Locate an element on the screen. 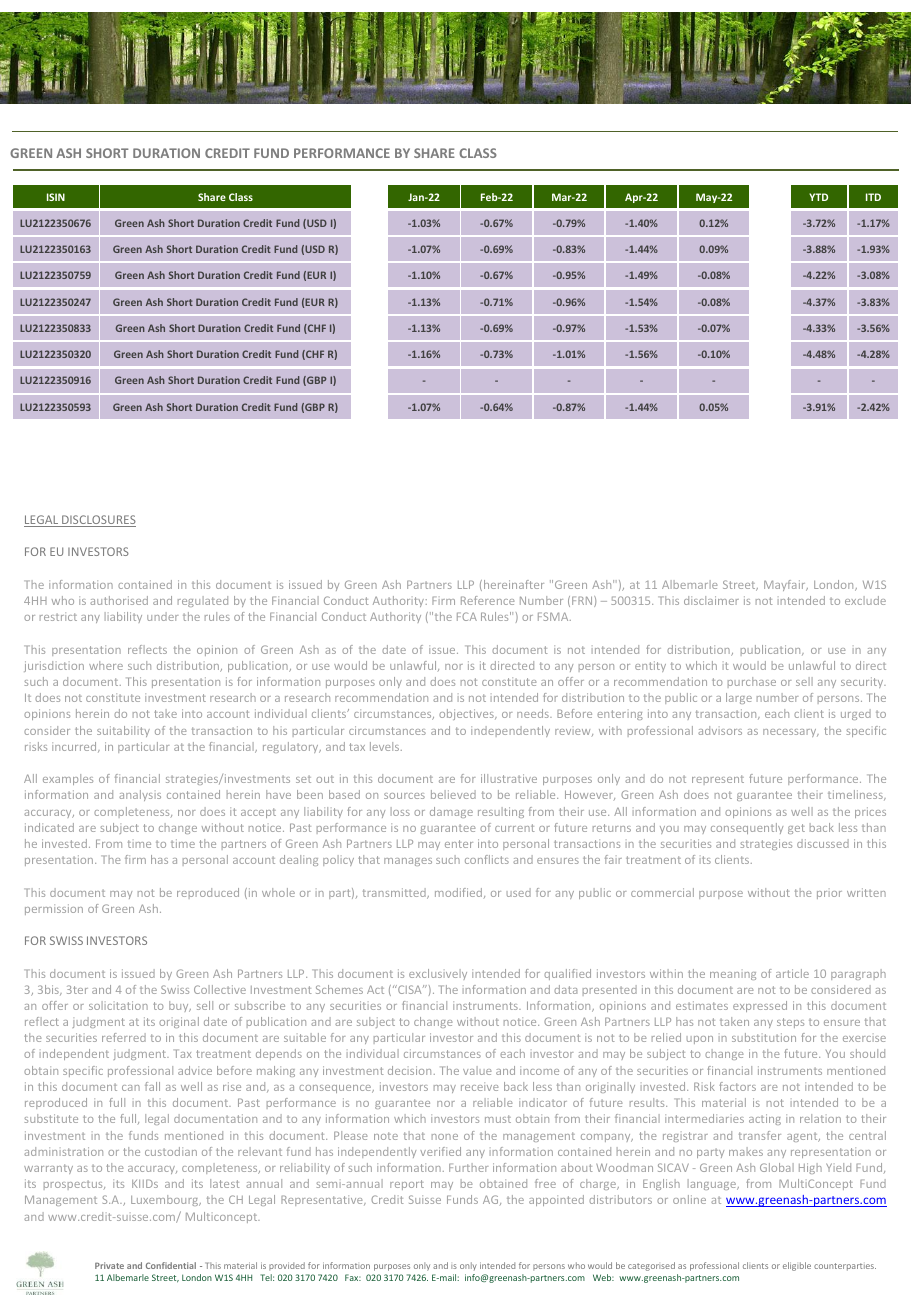  YTD is located at coordinates (818, 197).
